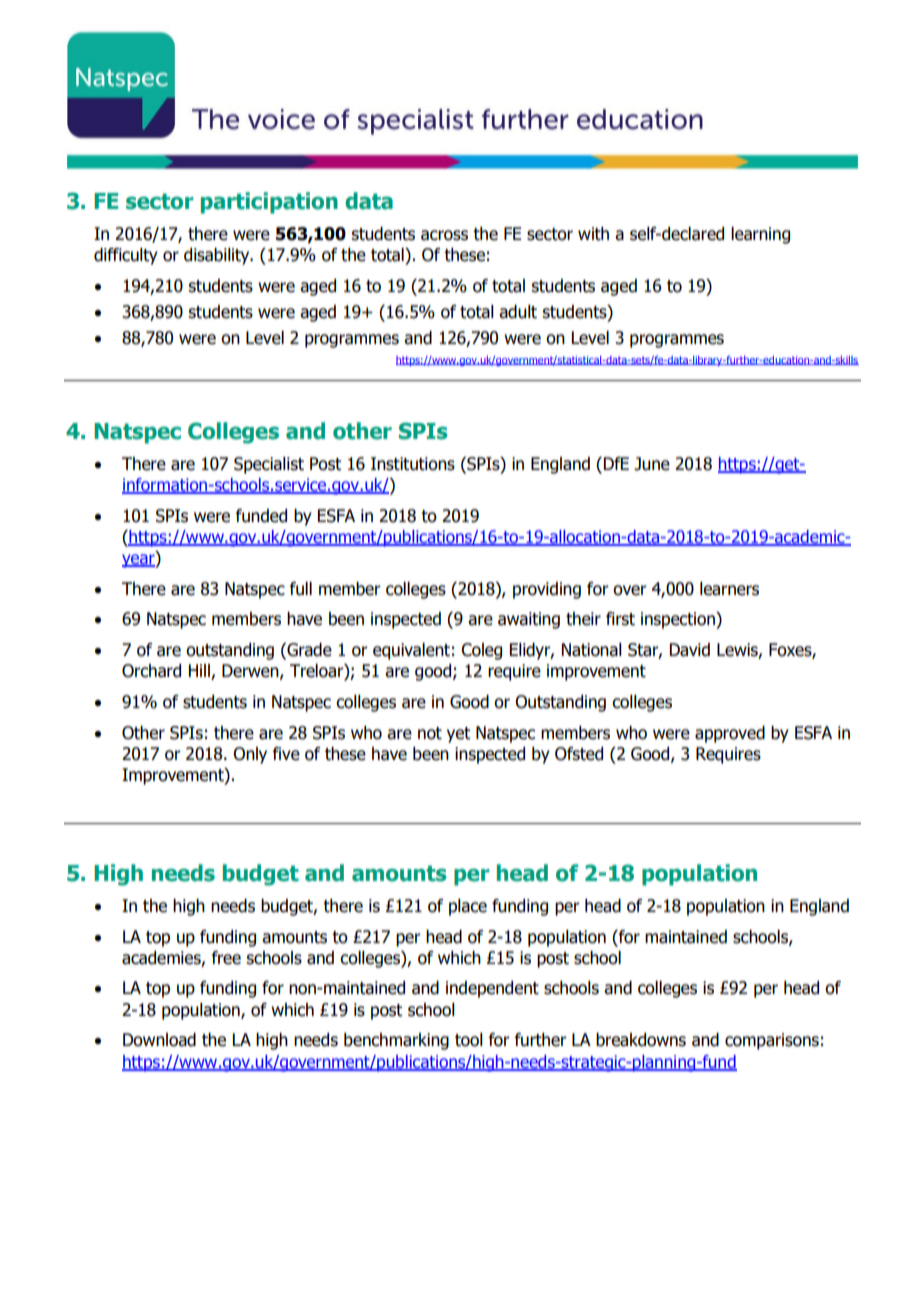 The width and height of the screenshot is (924, 1309). What do you see at coordinates (200, 672) in the screenshot?
I see `Hill` at bounding box center [200, 672].
